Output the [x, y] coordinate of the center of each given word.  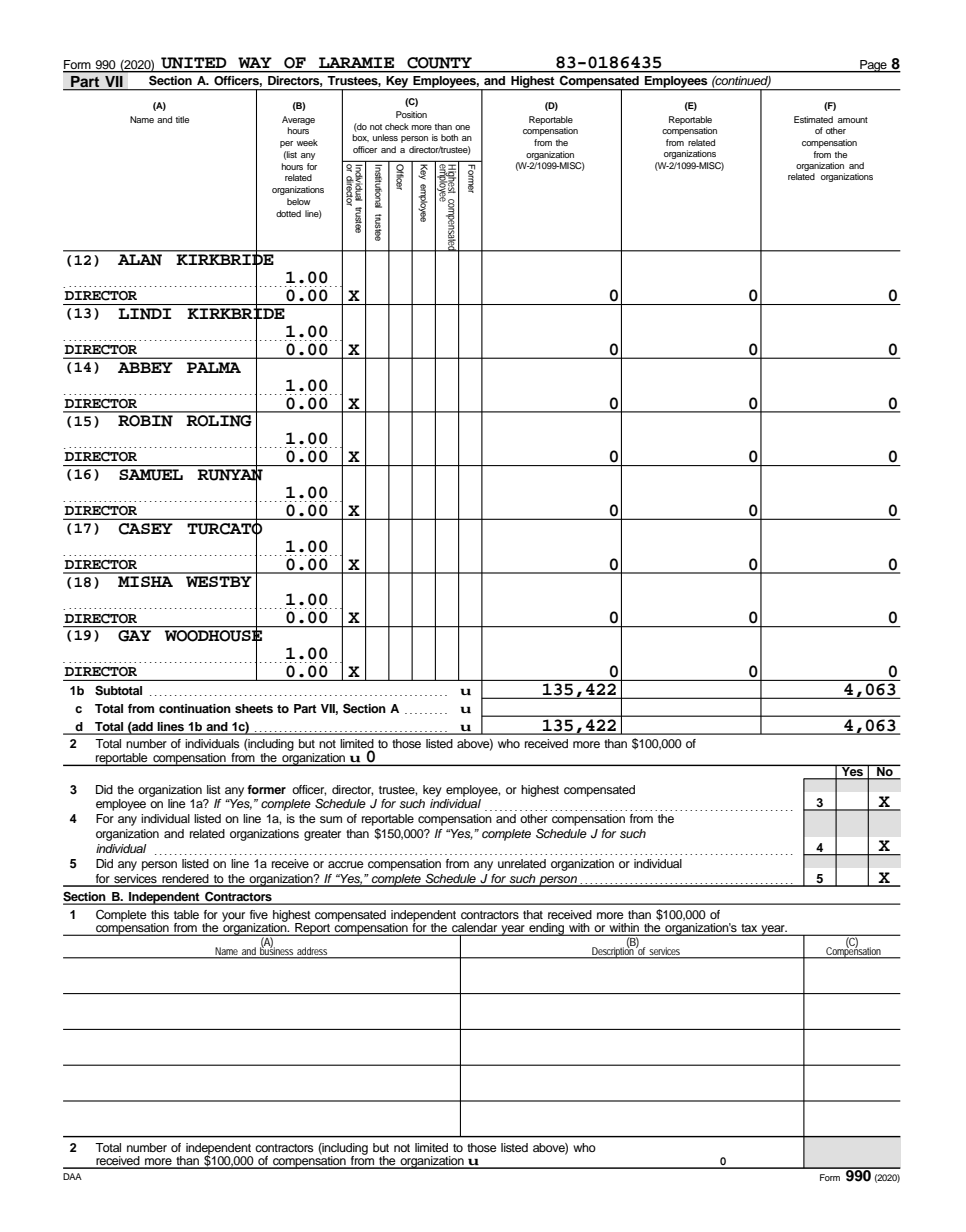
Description [613, 952]
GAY [134, 636]
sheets [254, 708]
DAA [72, 1176]
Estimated [813, 119]
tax [749, 929]
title [182, 119]
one [462, 127]
